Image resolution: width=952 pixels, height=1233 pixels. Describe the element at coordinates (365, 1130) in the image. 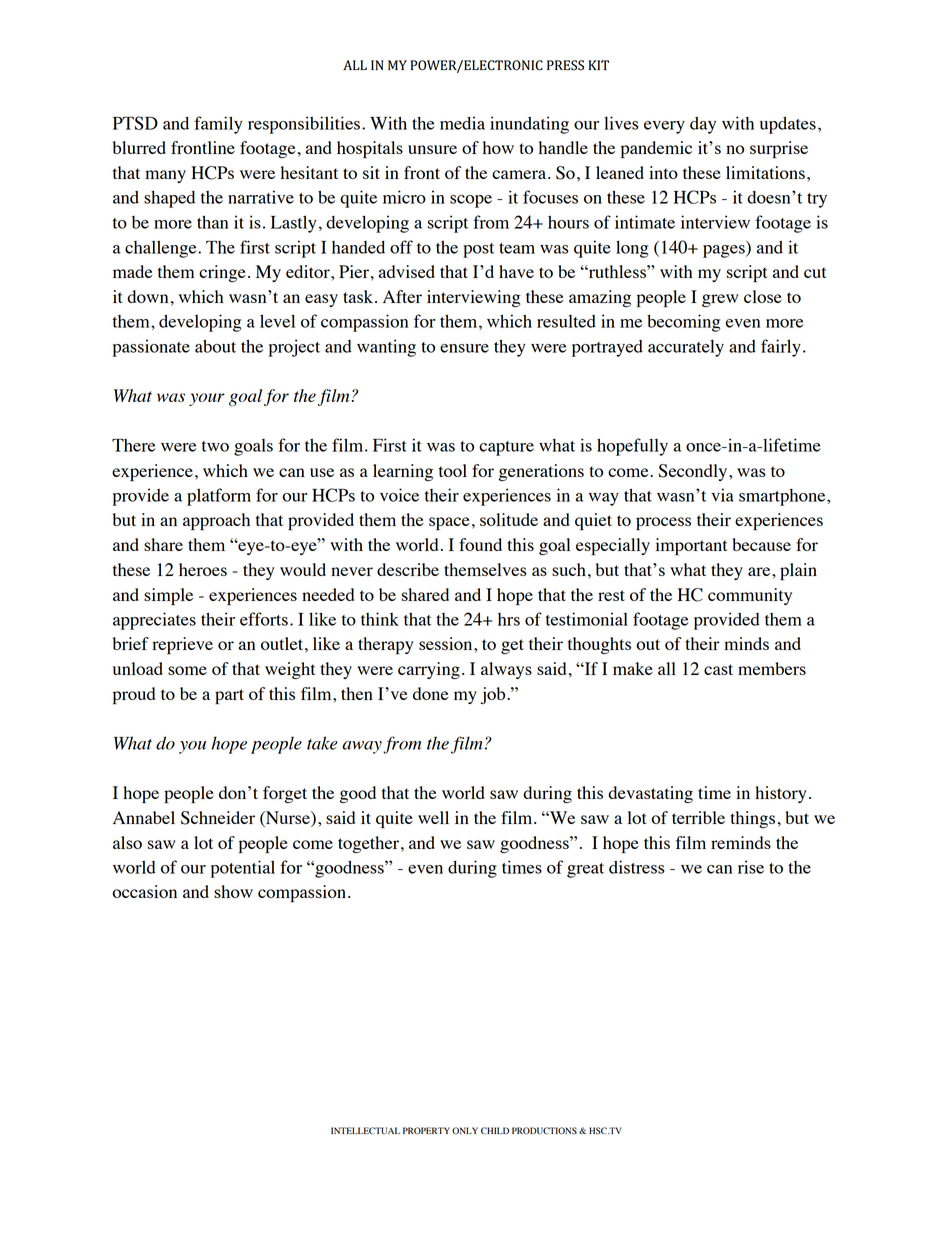

I see `INTELLECTUAL` at that location.
